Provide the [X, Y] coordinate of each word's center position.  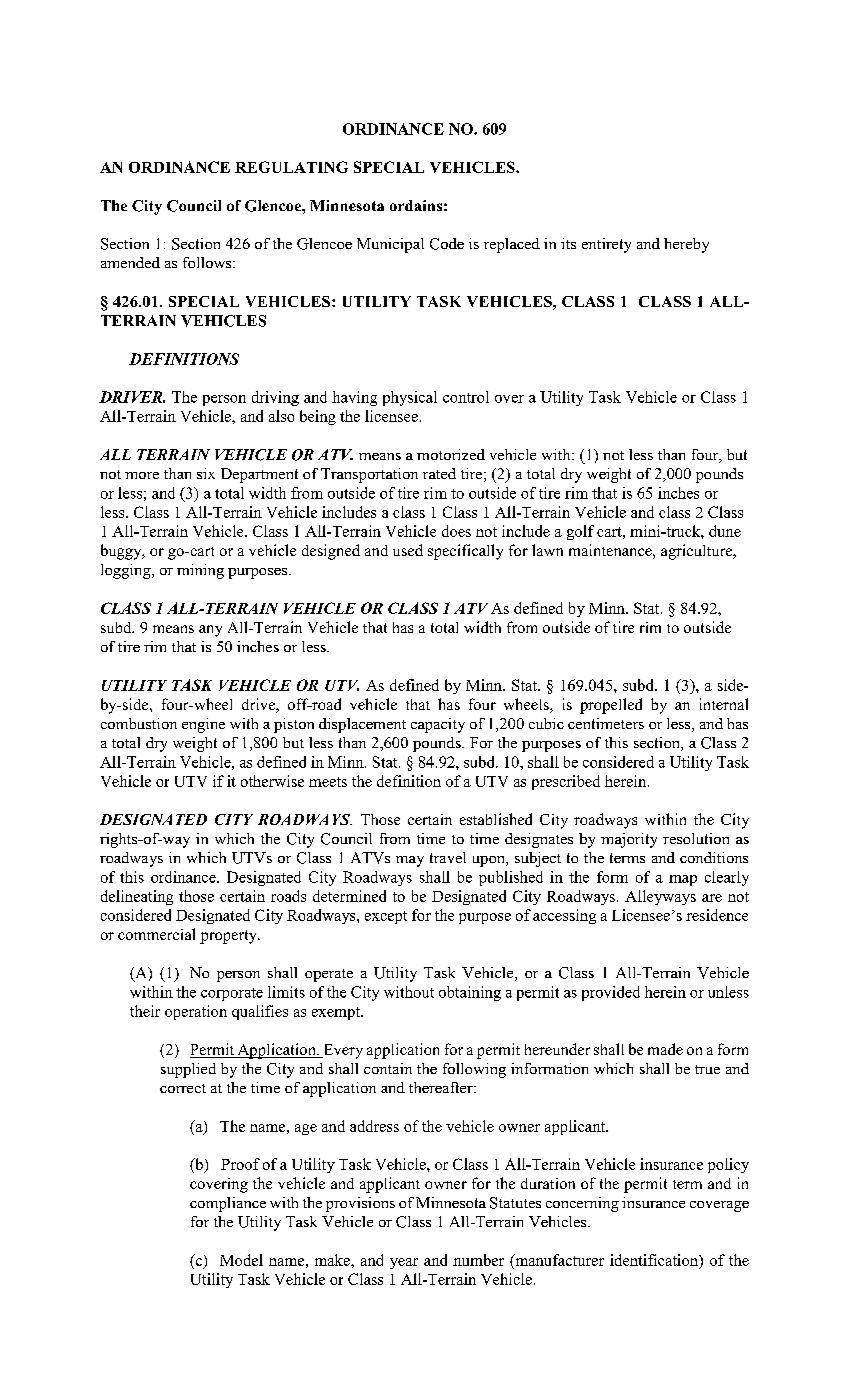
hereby [686, 245]
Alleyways [660, 897]
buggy [122, 552]
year [404, 1263]
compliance [228, 1204]
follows [208, 262]
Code [447, 244]
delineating [137, 897]
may [410, 861]
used [408, 550]
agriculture [698, 552]
